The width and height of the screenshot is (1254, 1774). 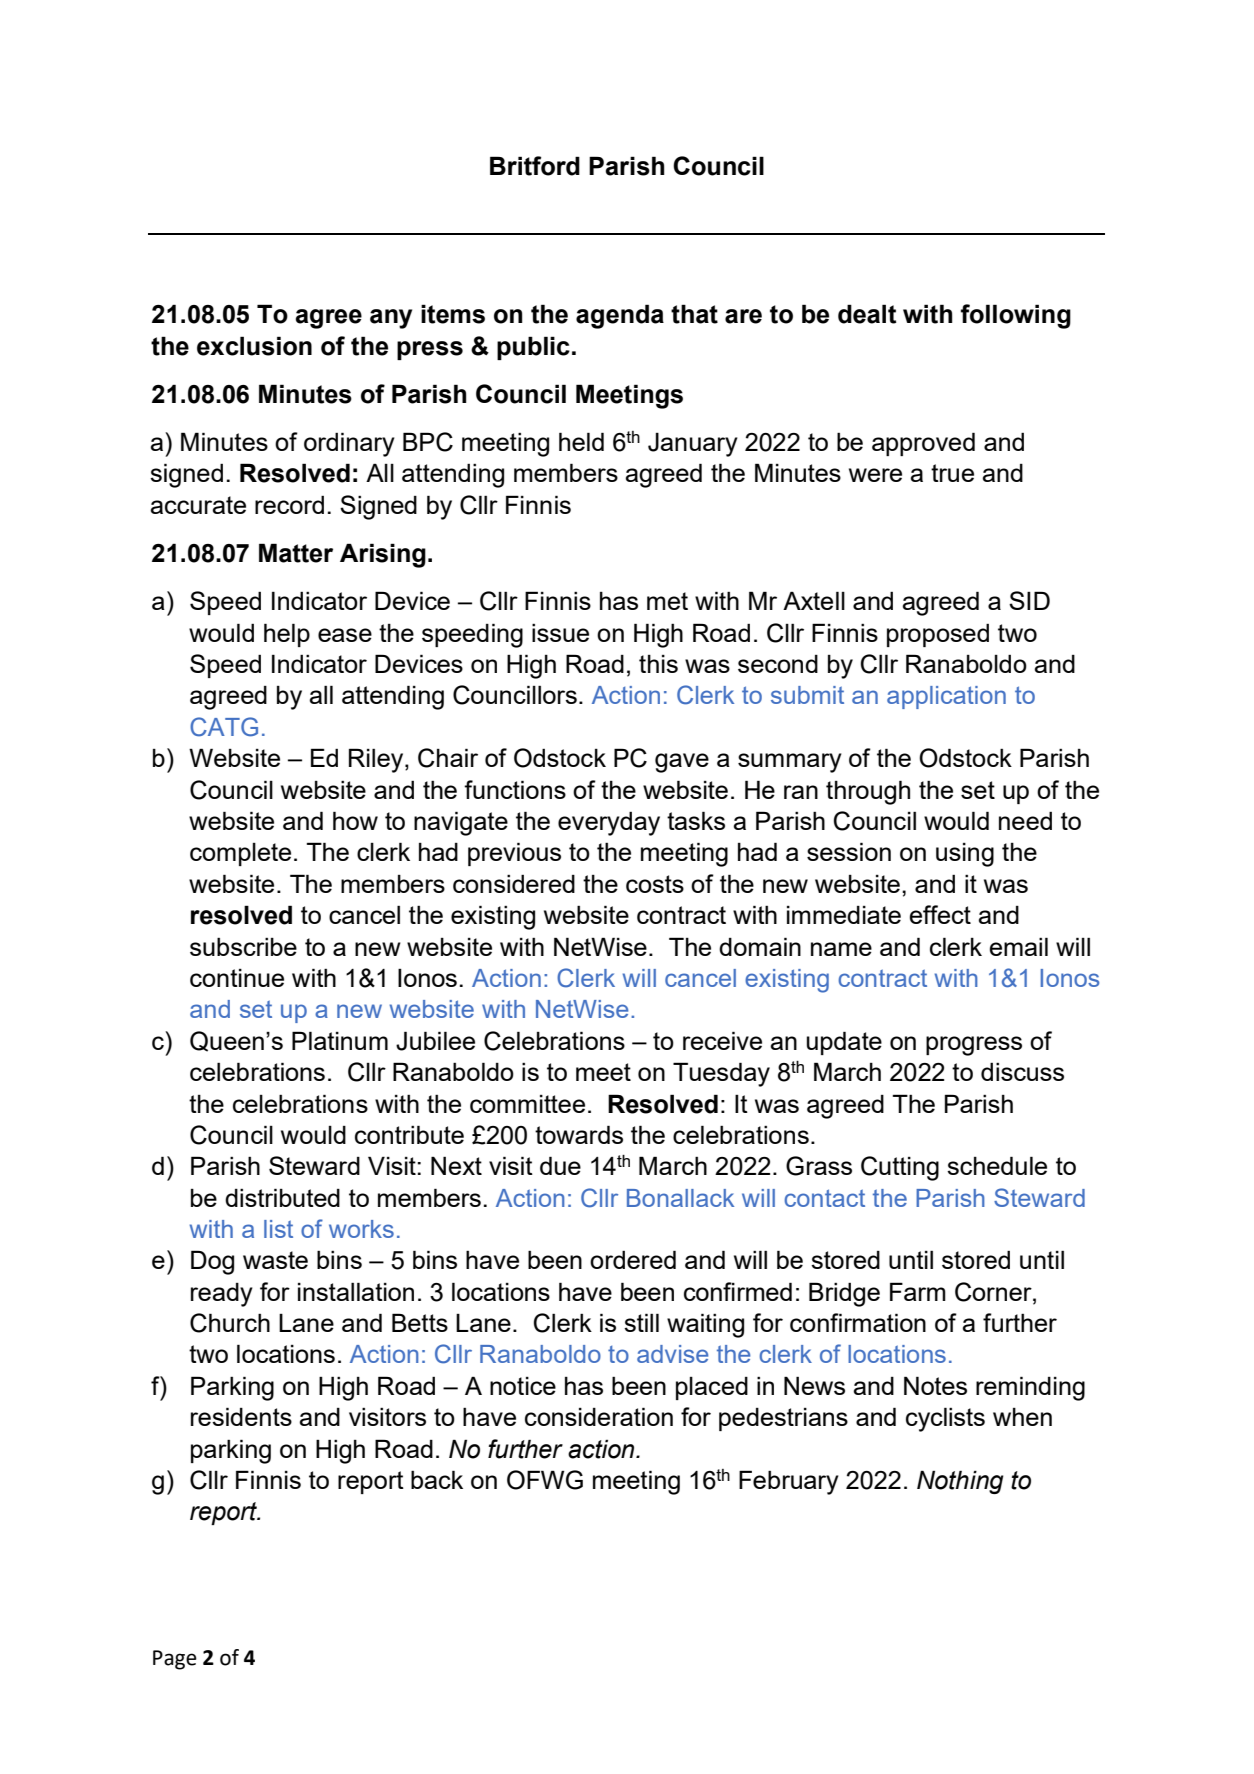 I want to click on everyday, so click(x=609, y=823).
